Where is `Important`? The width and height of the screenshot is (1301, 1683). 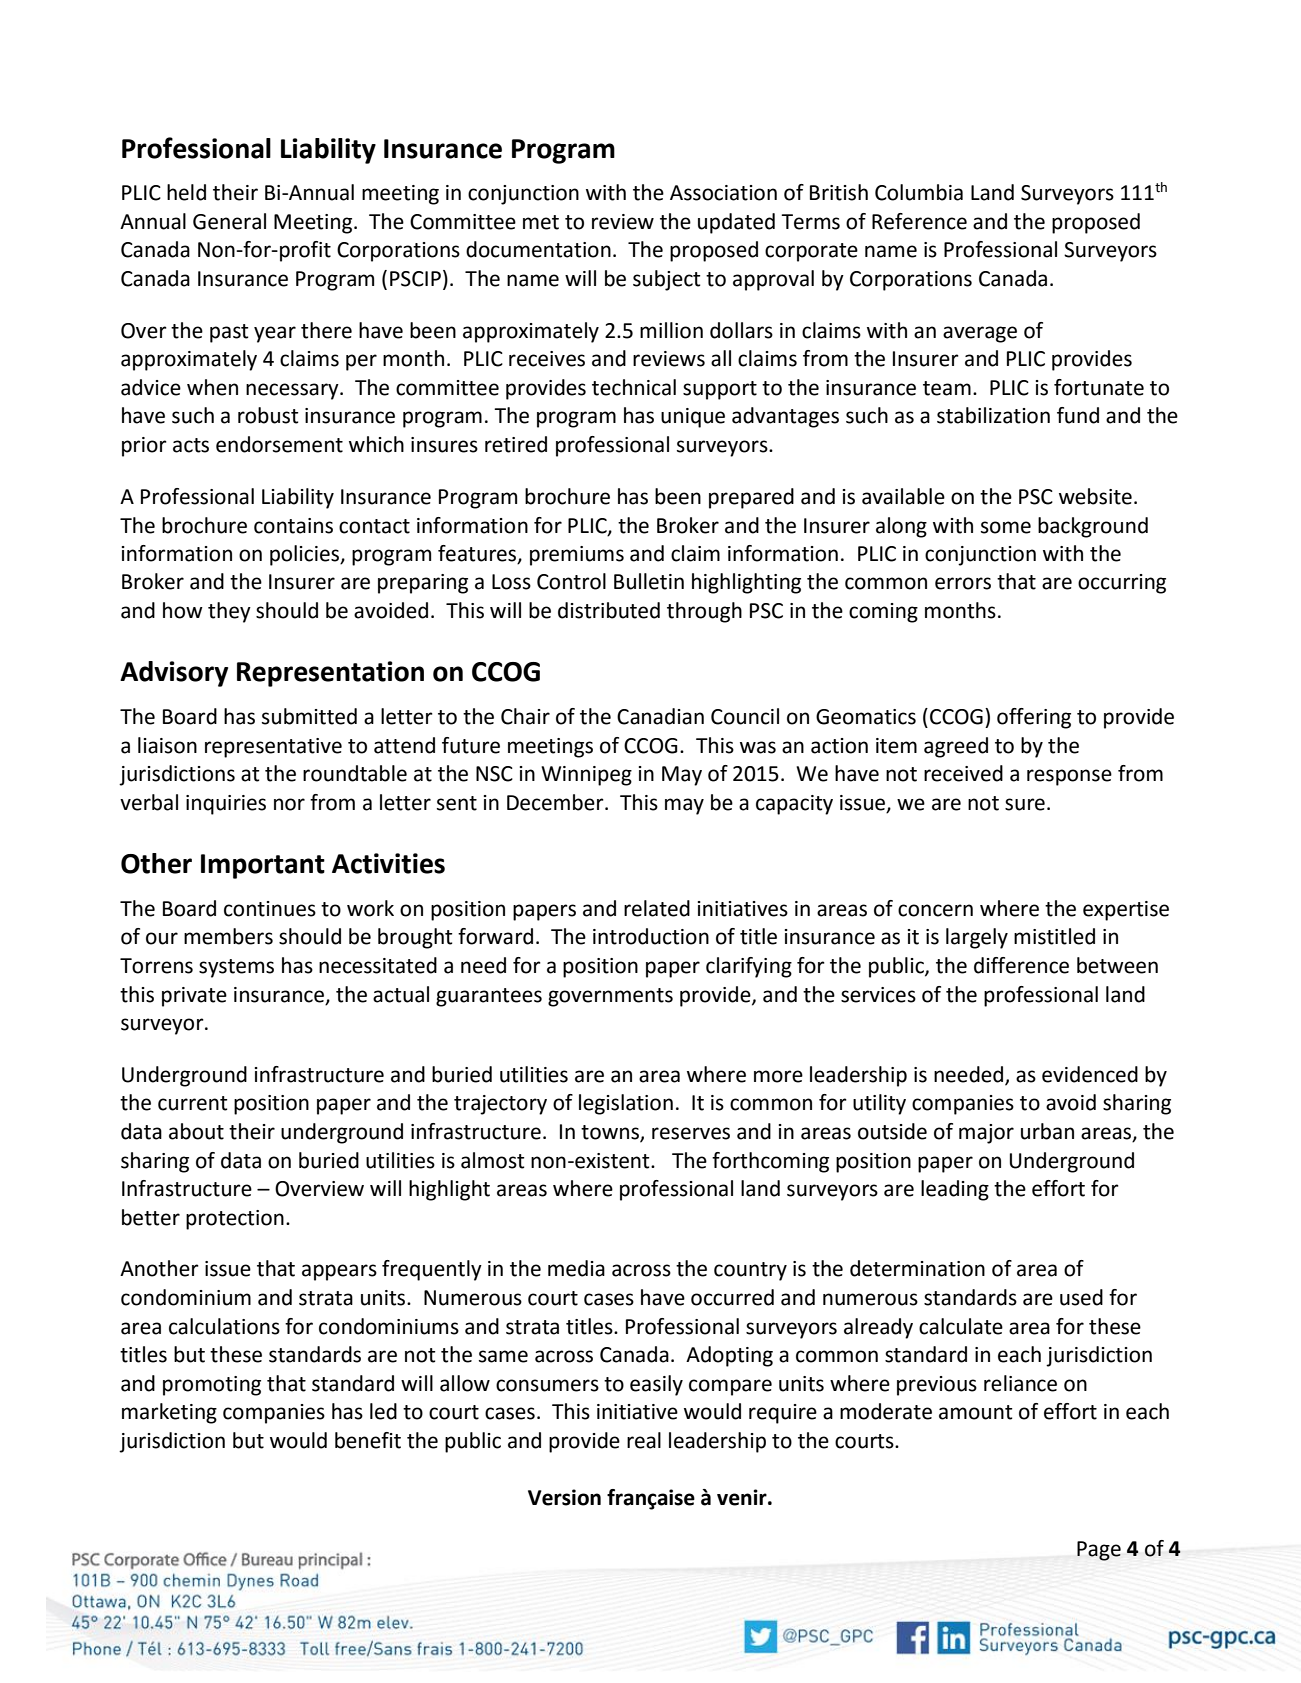
Important is located at coordinates (263, 866).
